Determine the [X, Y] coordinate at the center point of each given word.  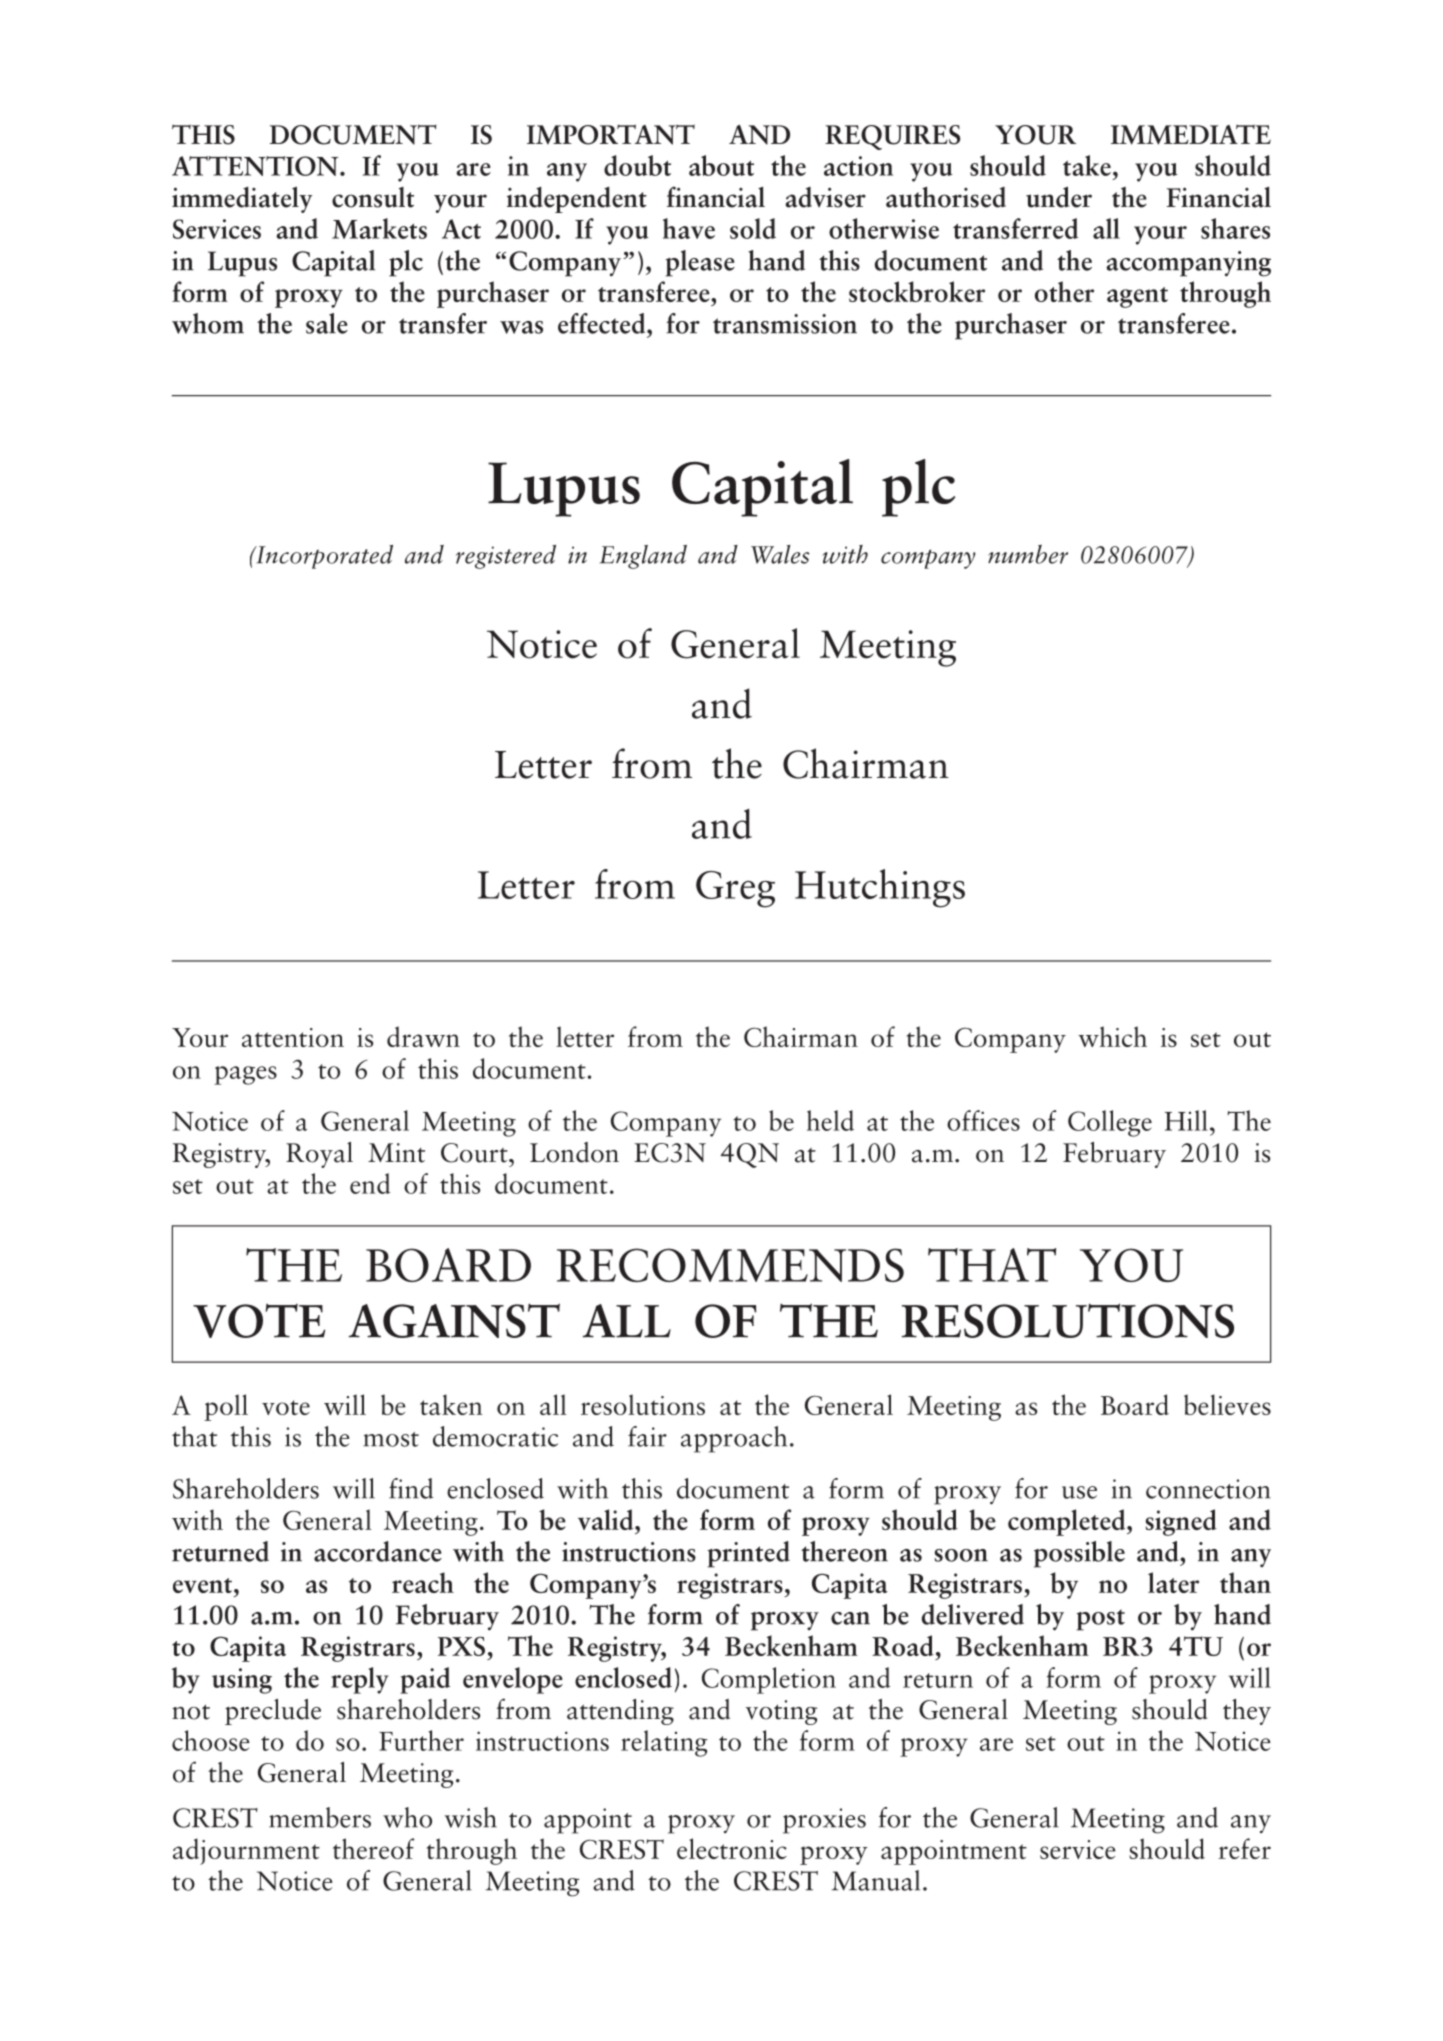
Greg [735, 889]
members [320, 1817]
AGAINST [454, 1321]
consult [373, 197]
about [721, 165]
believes [1227, 1404]
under [1059, 197]
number [1028, 554]
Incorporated [323, 557]
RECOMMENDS [730, 1265]
